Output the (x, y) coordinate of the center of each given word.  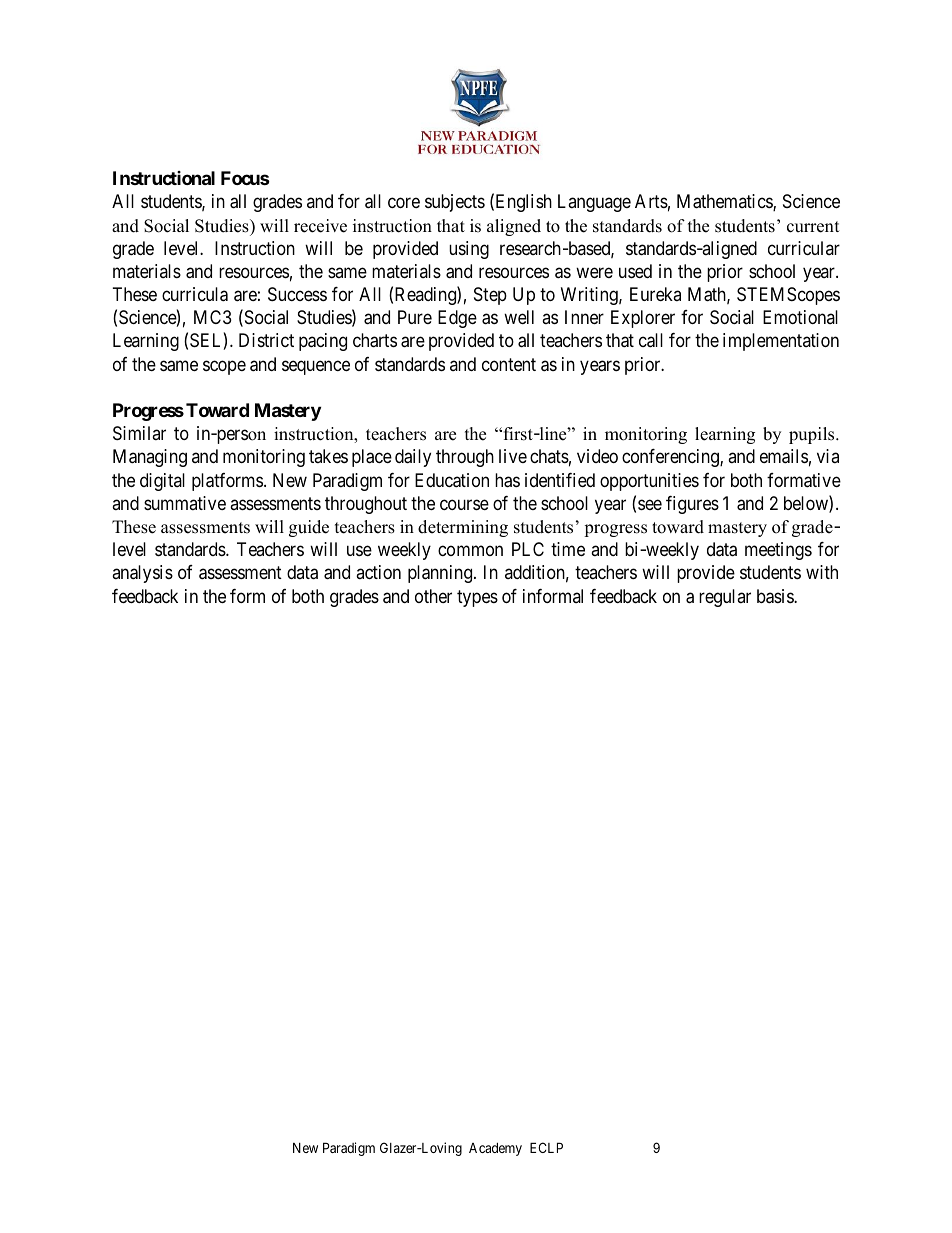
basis (776, 596)
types (477, 598)
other (433, 596)
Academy (495, 1149)
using (469, 250)
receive (320, 226)
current (813, 227)
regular (725, 598)
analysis (142, 574)
